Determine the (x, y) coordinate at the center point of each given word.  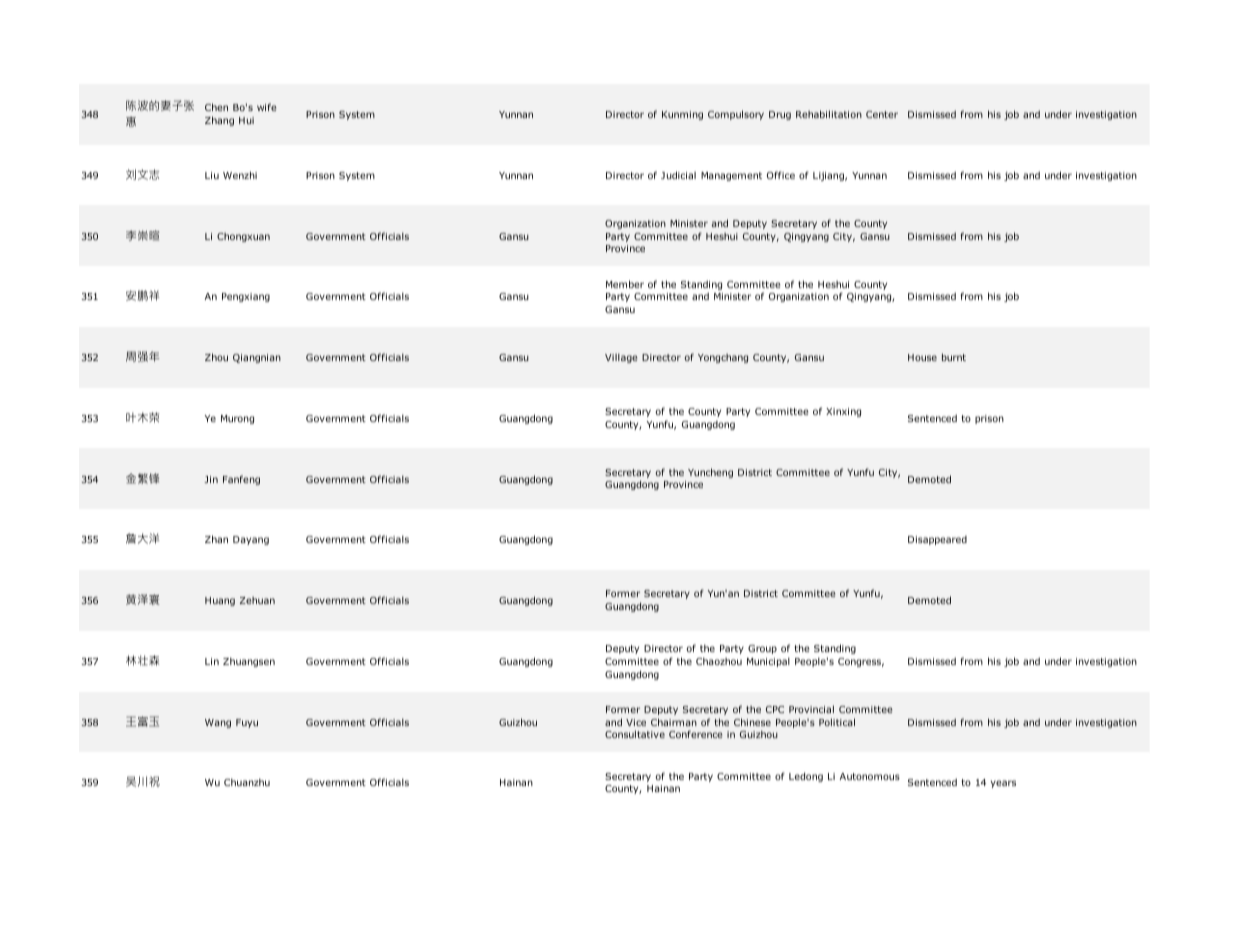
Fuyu (247, 723)
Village (621, 358)
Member (625, 284)
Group (762, 649)
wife (267, 107)
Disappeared (937, 540)
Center (882, 114)
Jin (211, 479)
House (922, 357)
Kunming (682, 115)
